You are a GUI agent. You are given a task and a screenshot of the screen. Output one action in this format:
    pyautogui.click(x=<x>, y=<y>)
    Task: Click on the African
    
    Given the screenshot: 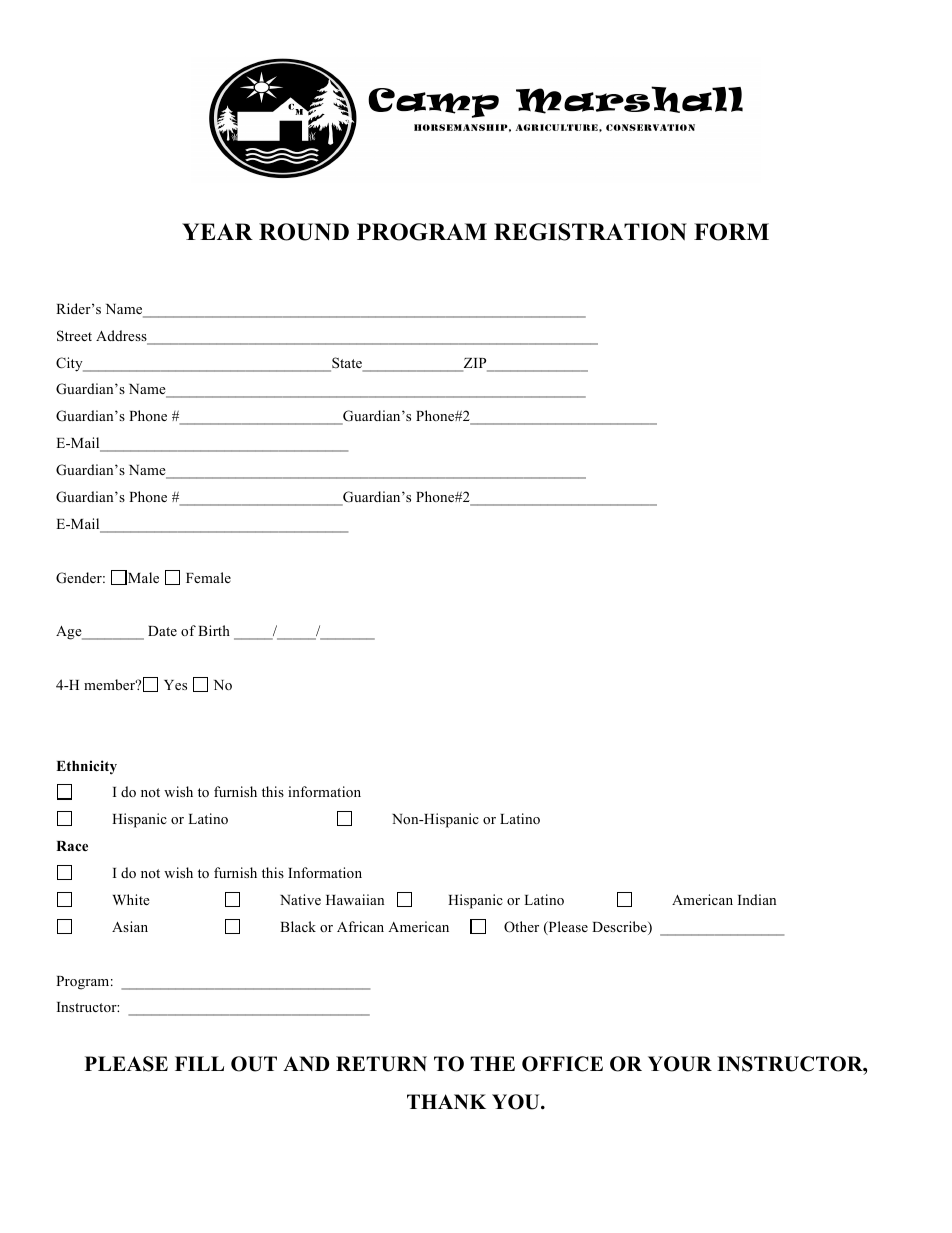 What is the action you would take?
    pyautogui.click(x=360, y=926)
